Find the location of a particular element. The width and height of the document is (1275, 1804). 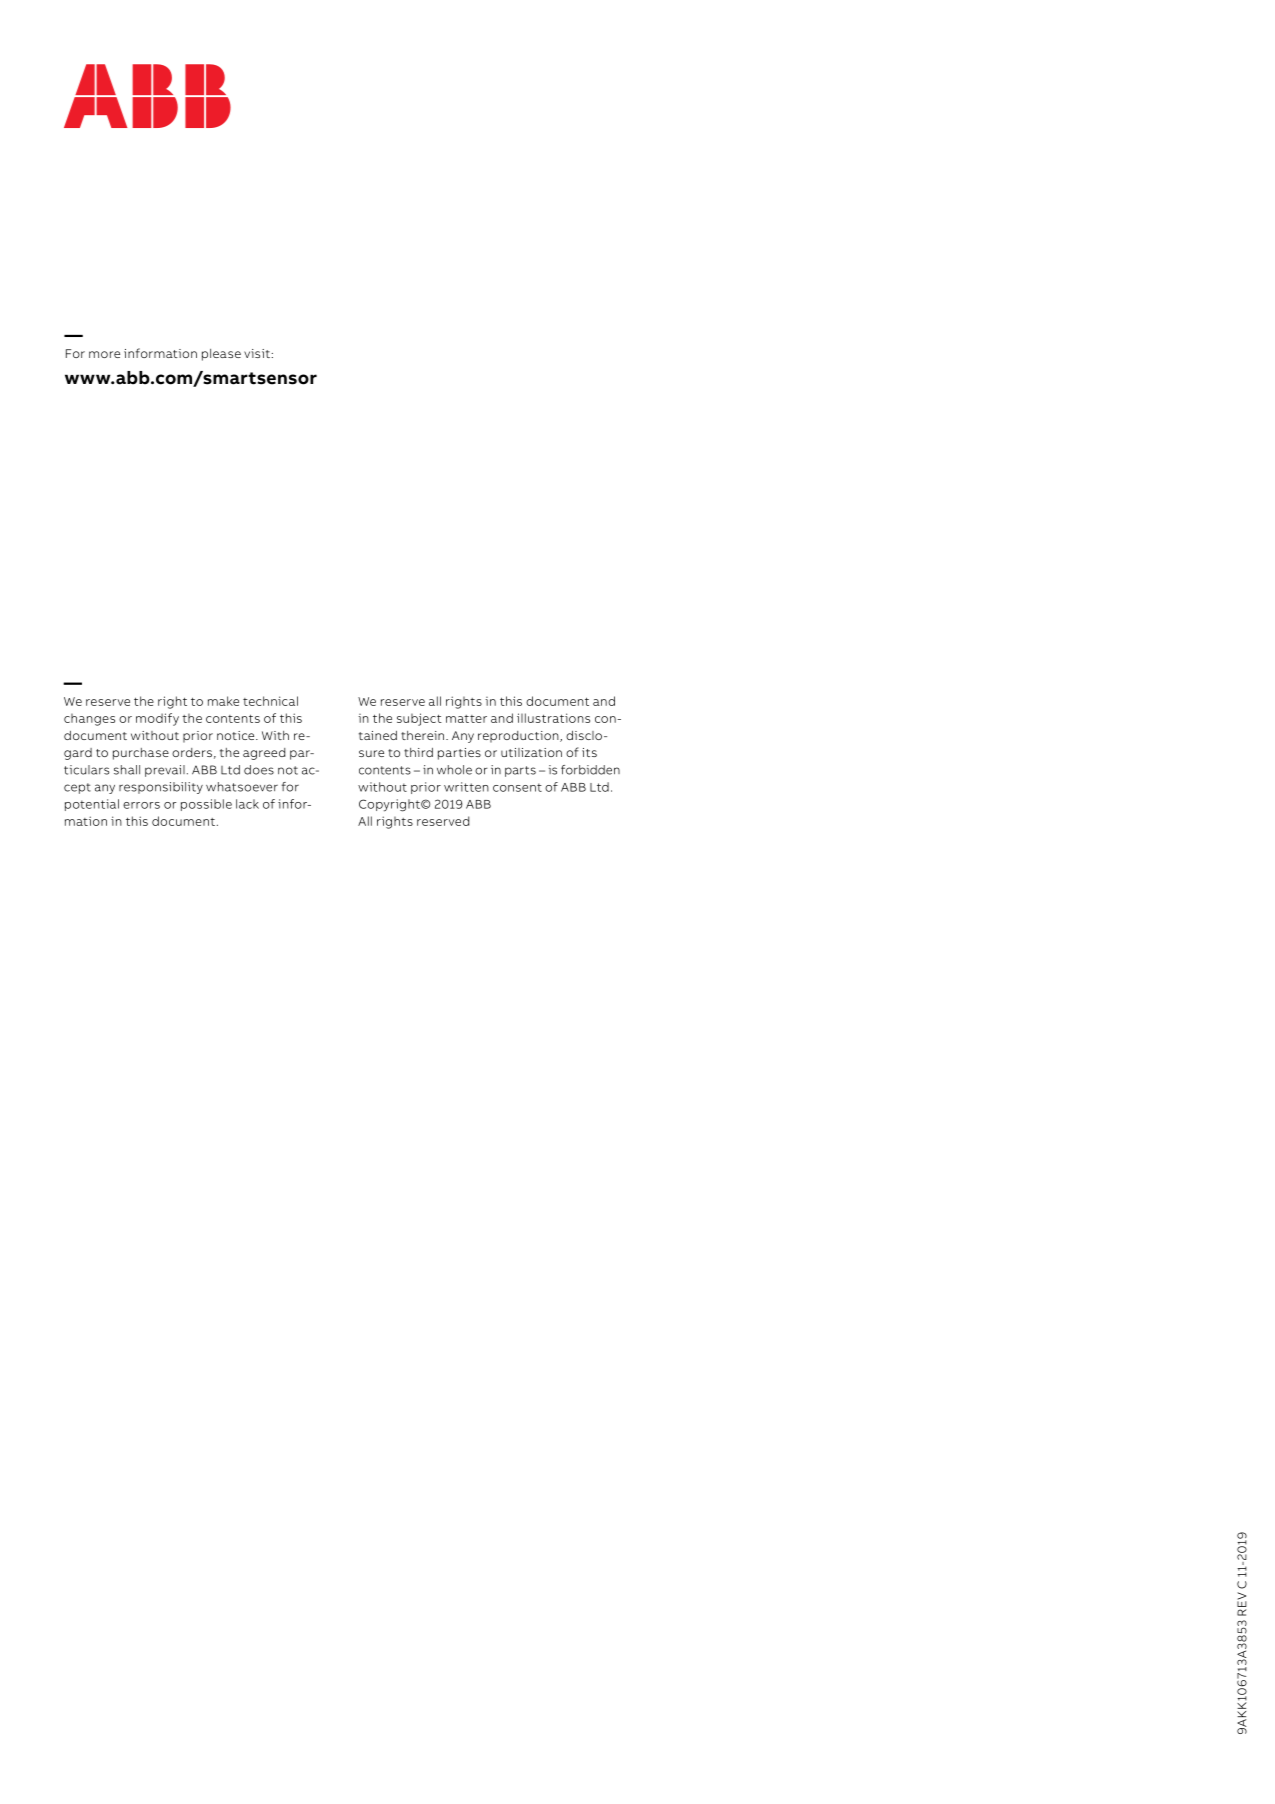

technical is located at coordinates (270, 701).
